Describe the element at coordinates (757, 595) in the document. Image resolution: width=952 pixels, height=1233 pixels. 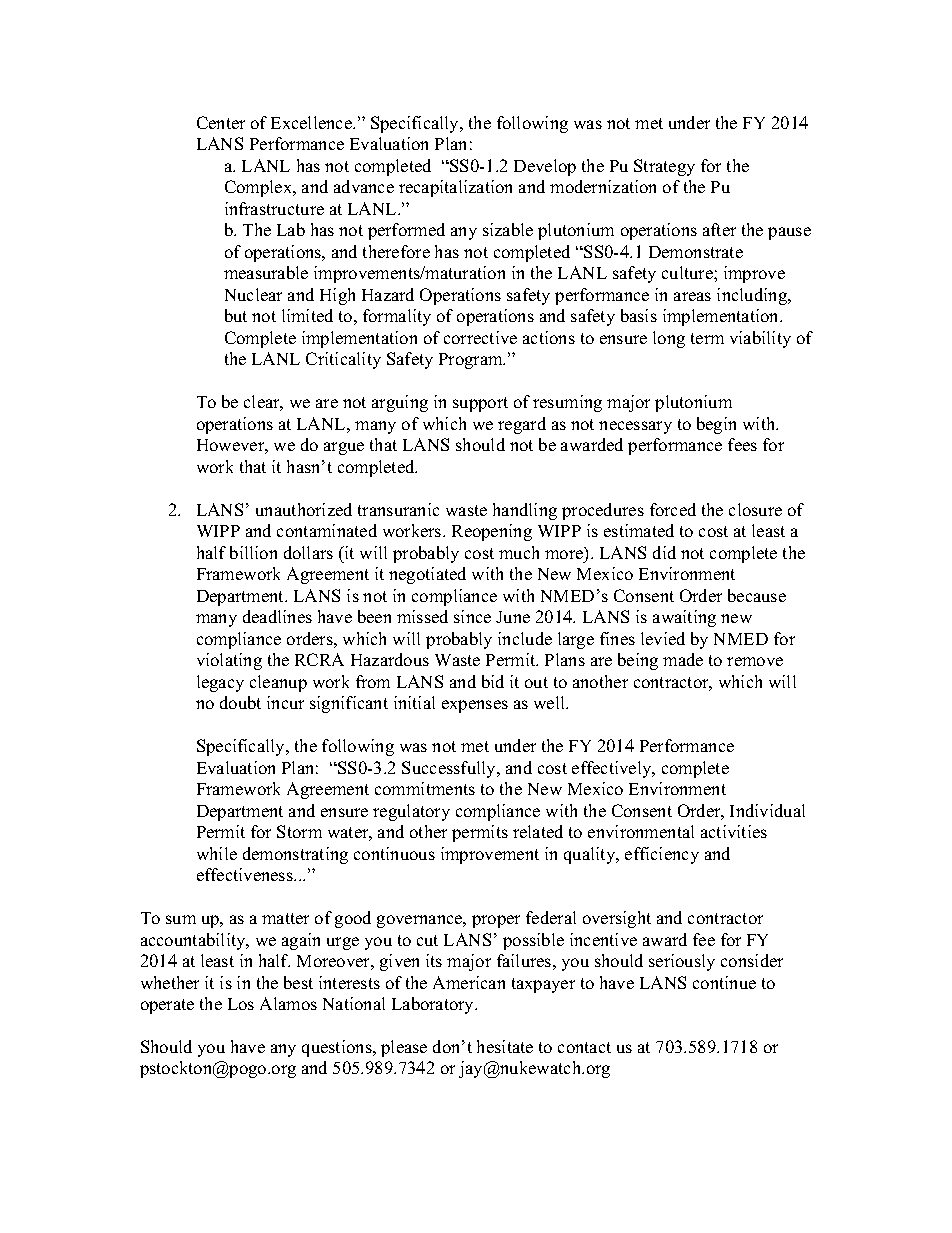
I see `because` at that location.
